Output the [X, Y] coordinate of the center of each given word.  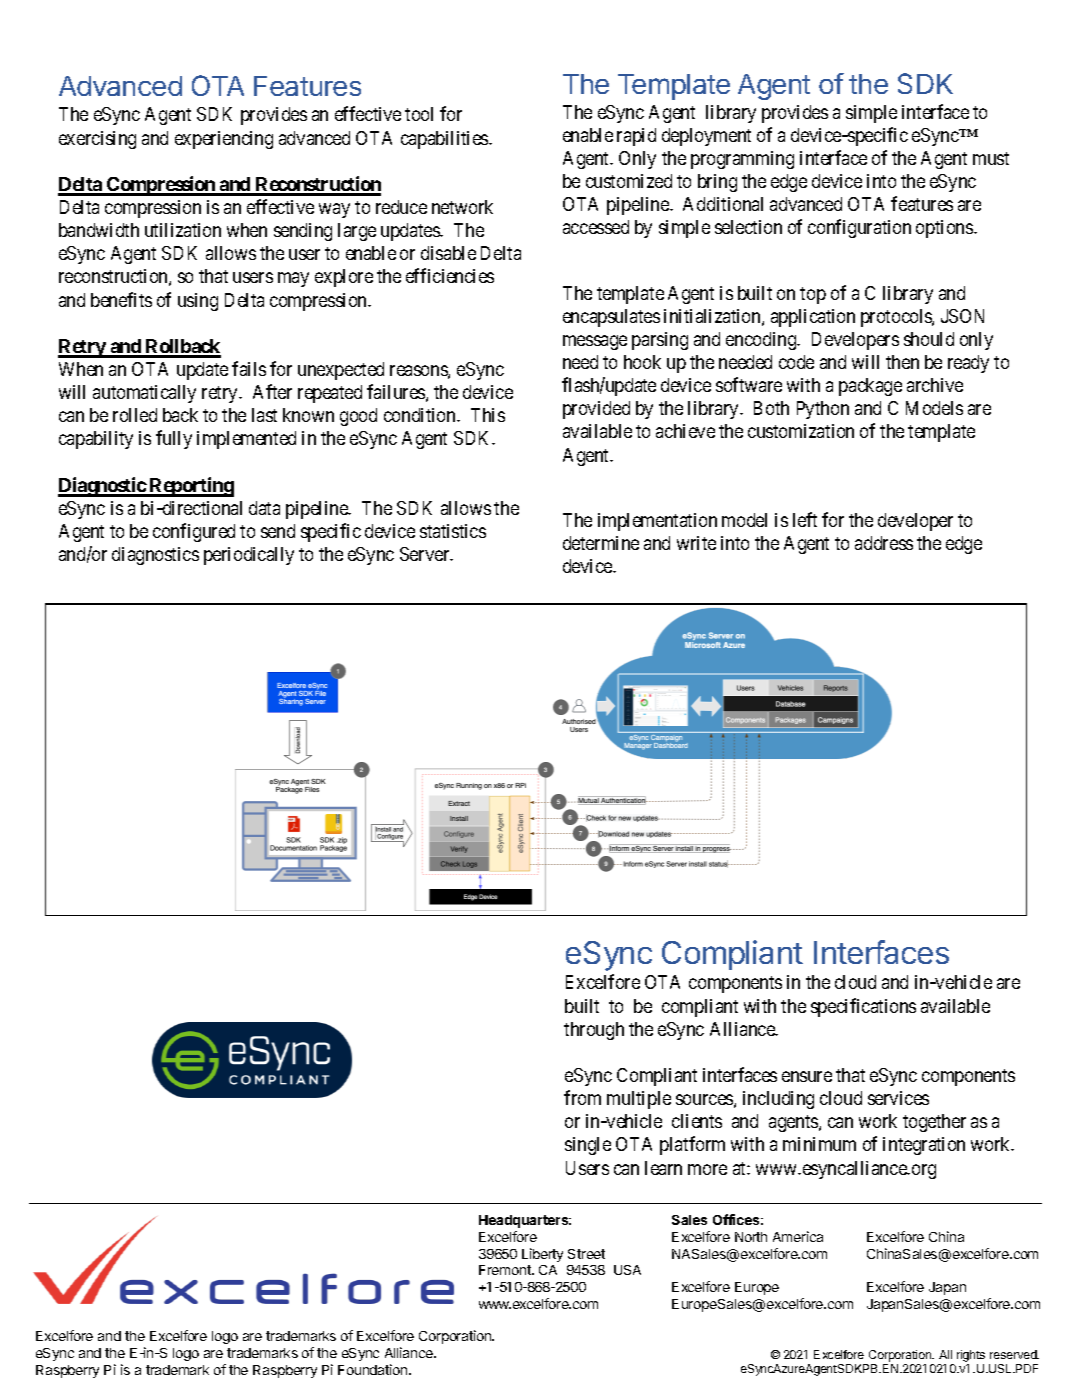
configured [194, 532]
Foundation [374, 1369]
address [884, 543]
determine [601, 543]
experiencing [224, 140]
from [582, 1097]
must [991, 158]
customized [629, 181]
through [594, 1031]
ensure [807, 1076]
